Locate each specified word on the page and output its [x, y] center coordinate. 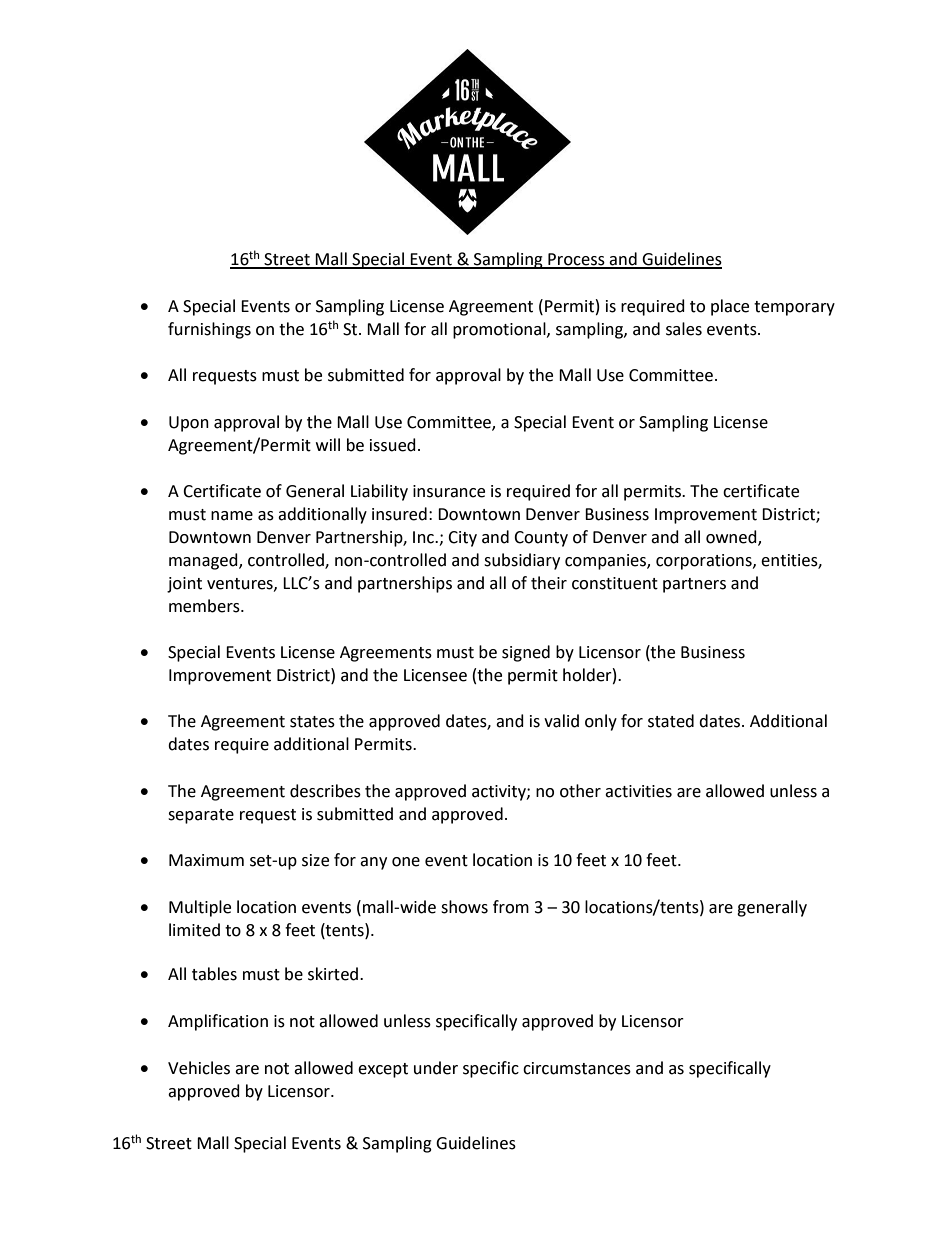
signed [526, 653]
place [730, 307]
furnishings [209, 330]
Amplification [218, 1022]
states [312, 722]
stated [671, 721]
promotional [500, 330]
